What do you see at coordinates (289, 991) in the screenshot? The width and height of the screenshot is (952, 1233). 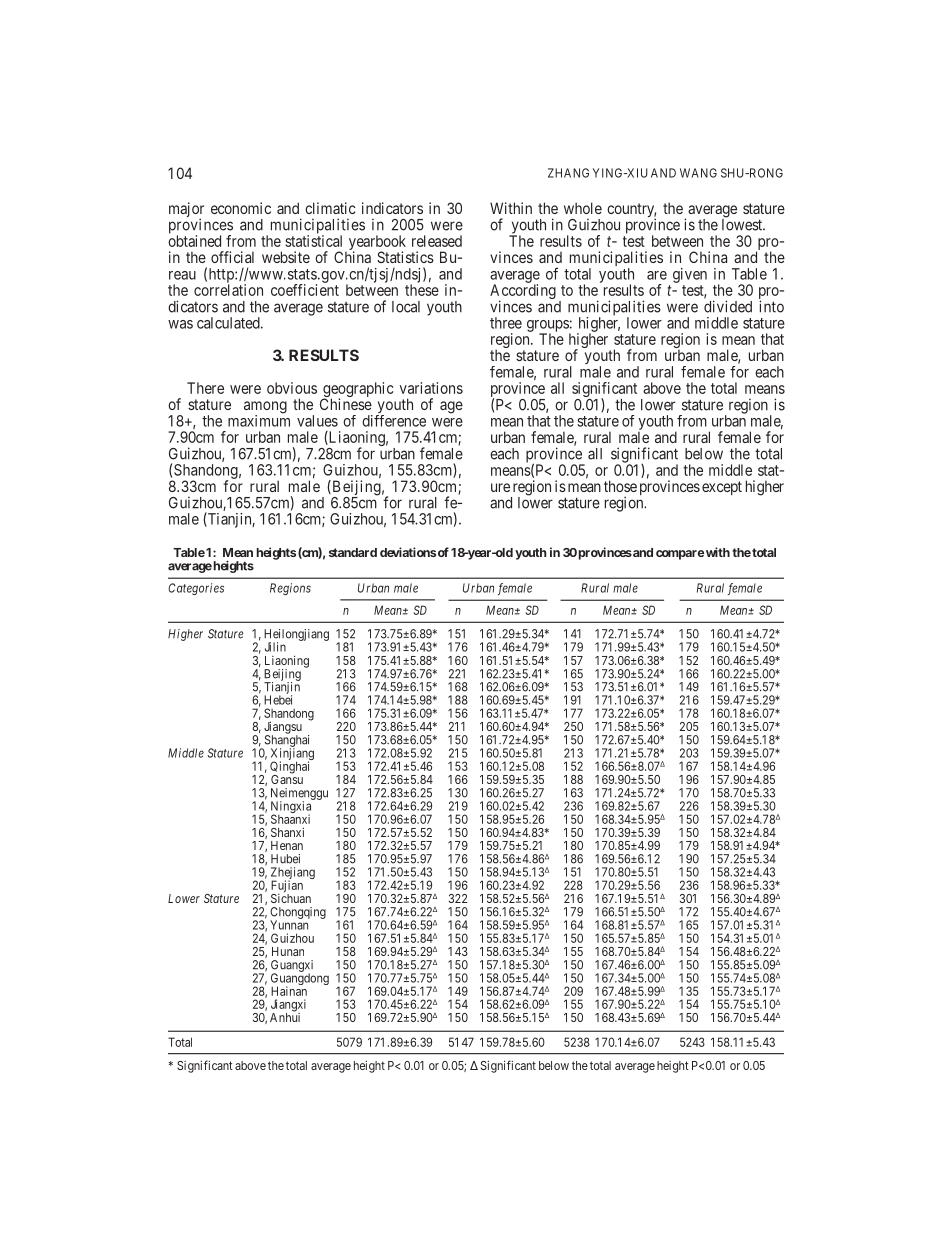 I see `Hainan` at bounding box center [289, 991].
